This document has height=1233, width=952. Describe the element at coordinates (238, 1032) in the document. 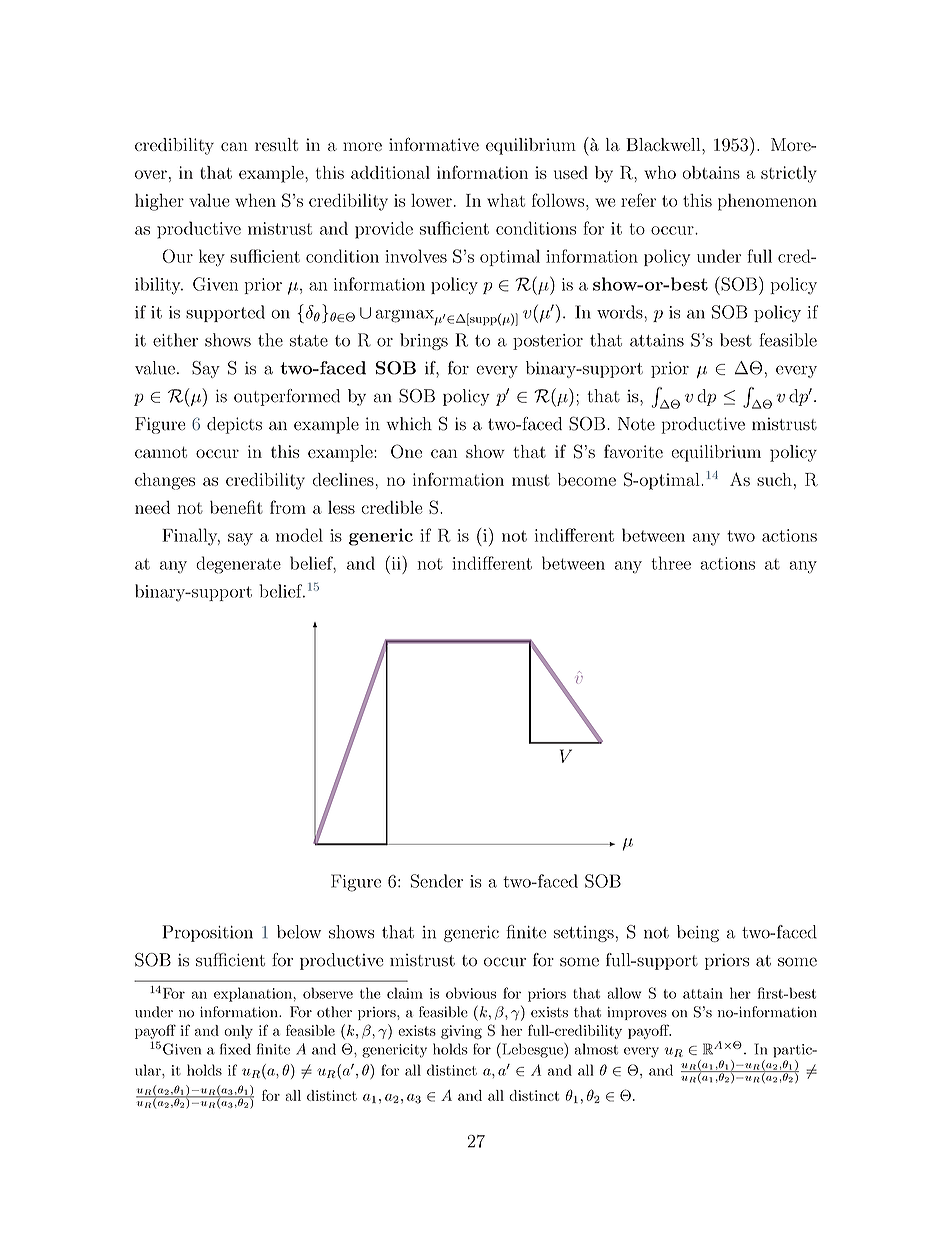

I see `only` at that location.
